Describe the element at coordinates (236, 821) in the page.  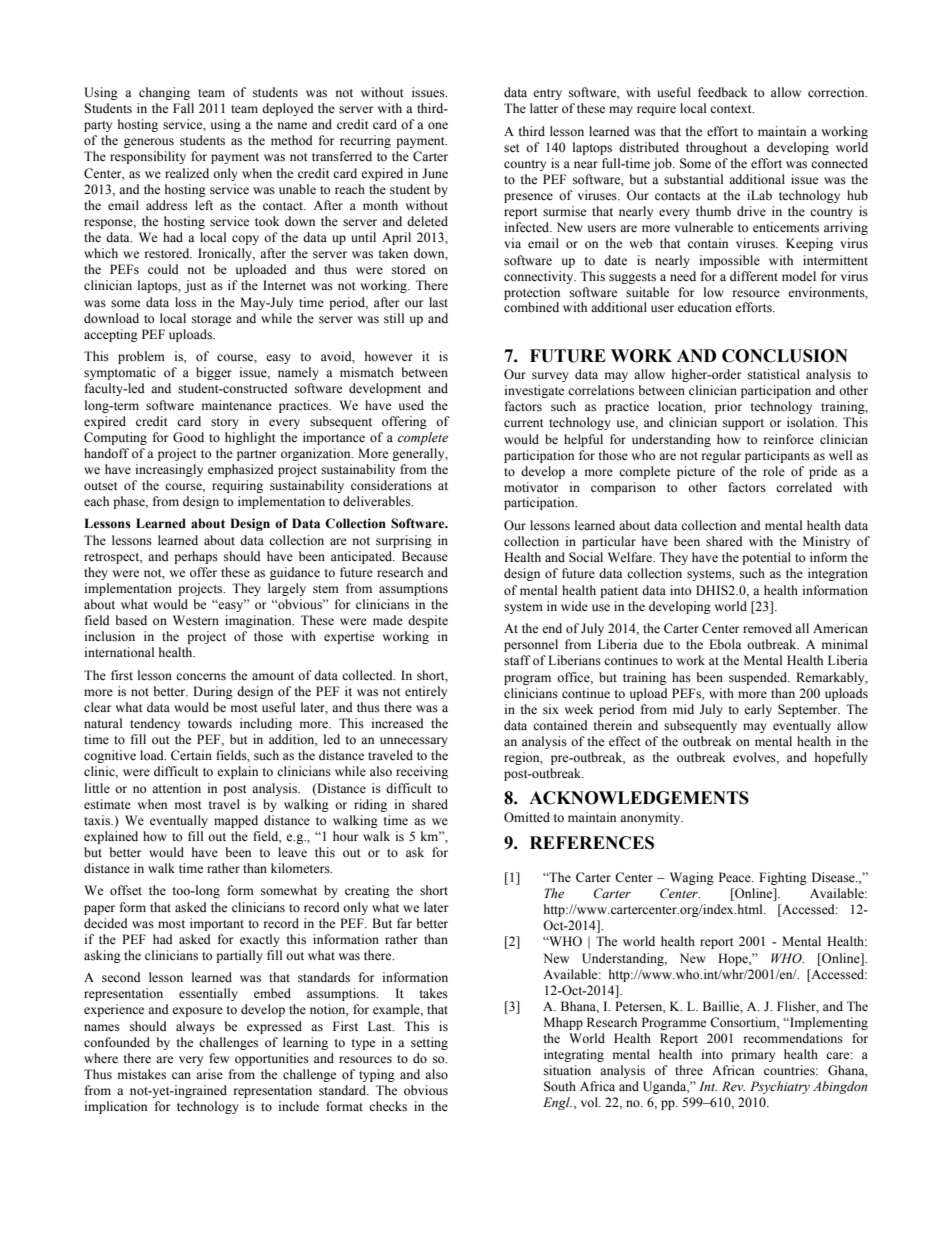
I see `mapped` at that location.
